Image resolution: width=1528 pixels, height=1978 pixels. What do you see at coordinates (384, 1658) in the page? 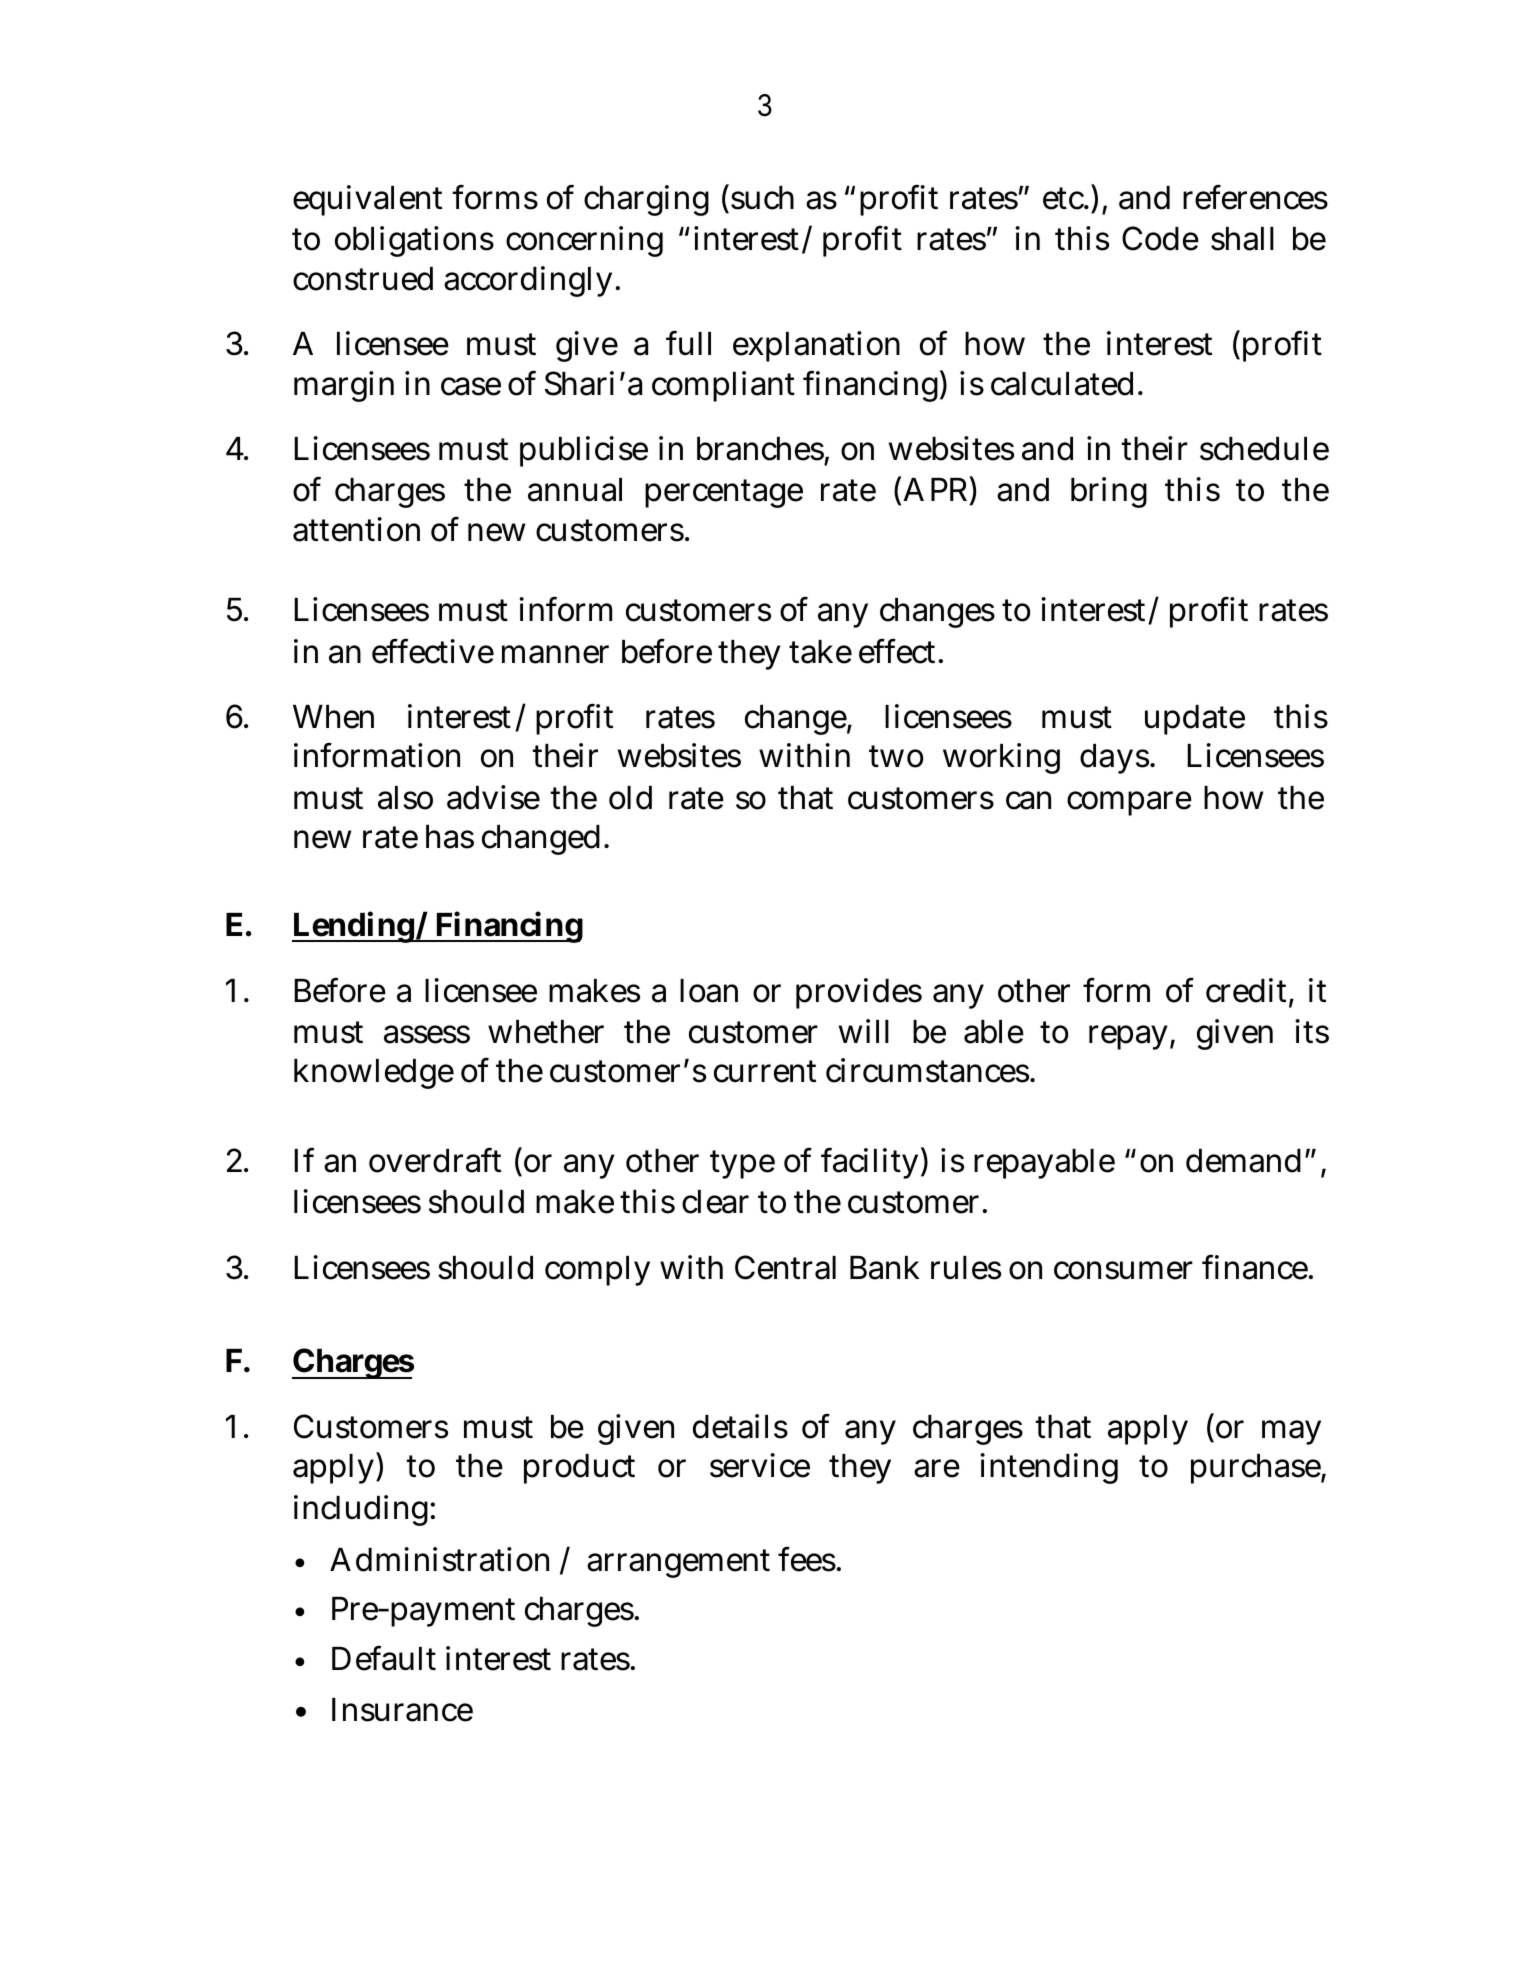
I see `Default` at bounding box center [384, 1658].
